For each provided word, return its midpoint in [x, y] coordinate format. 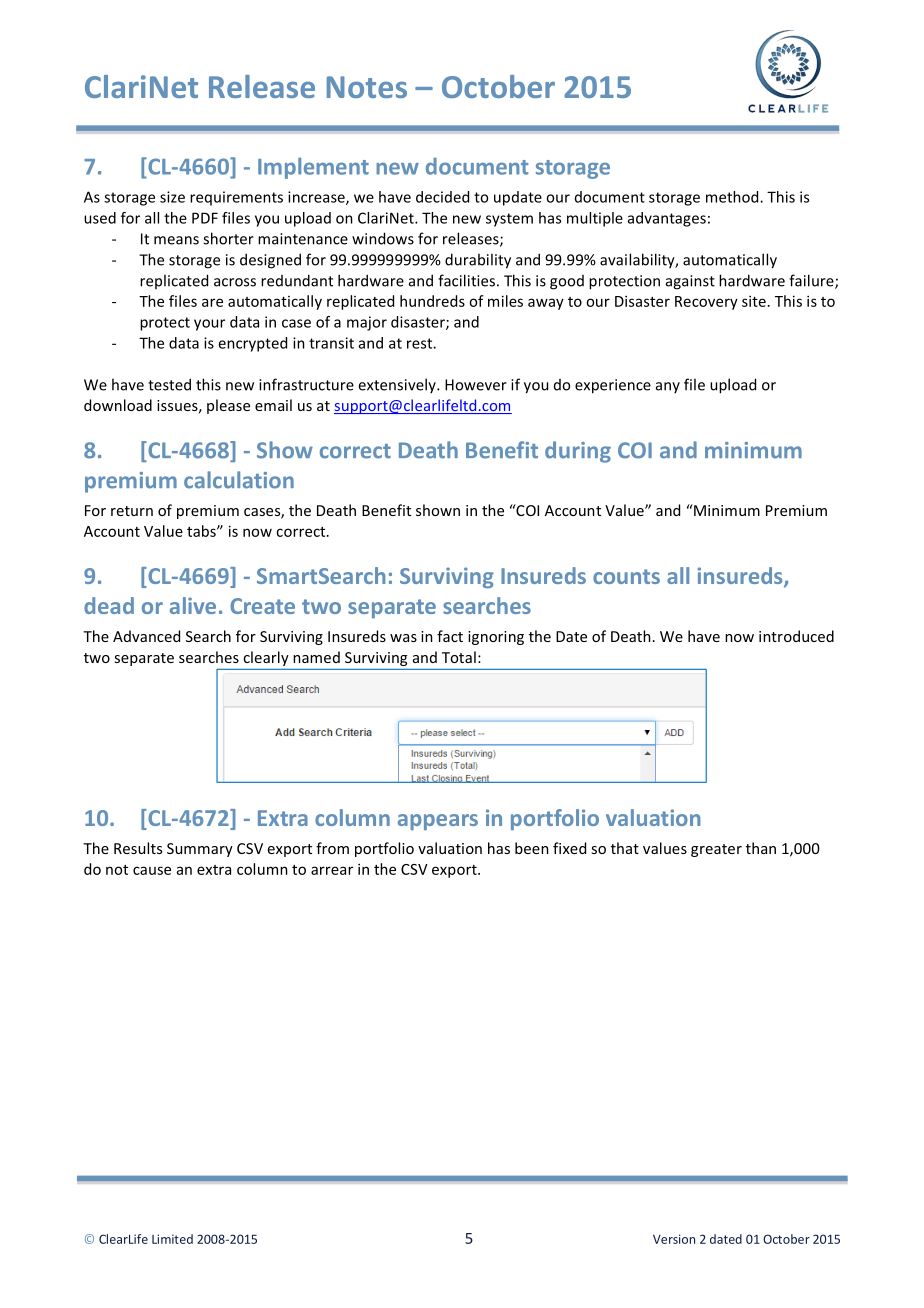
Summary [200, 850]
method [733, 197]
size [172, 197]
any [668, 387]
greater [716, 850]
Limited [172, 1239]
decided [442, 197]
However [476, 385]
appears [438, 822]
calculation [239, 480]
